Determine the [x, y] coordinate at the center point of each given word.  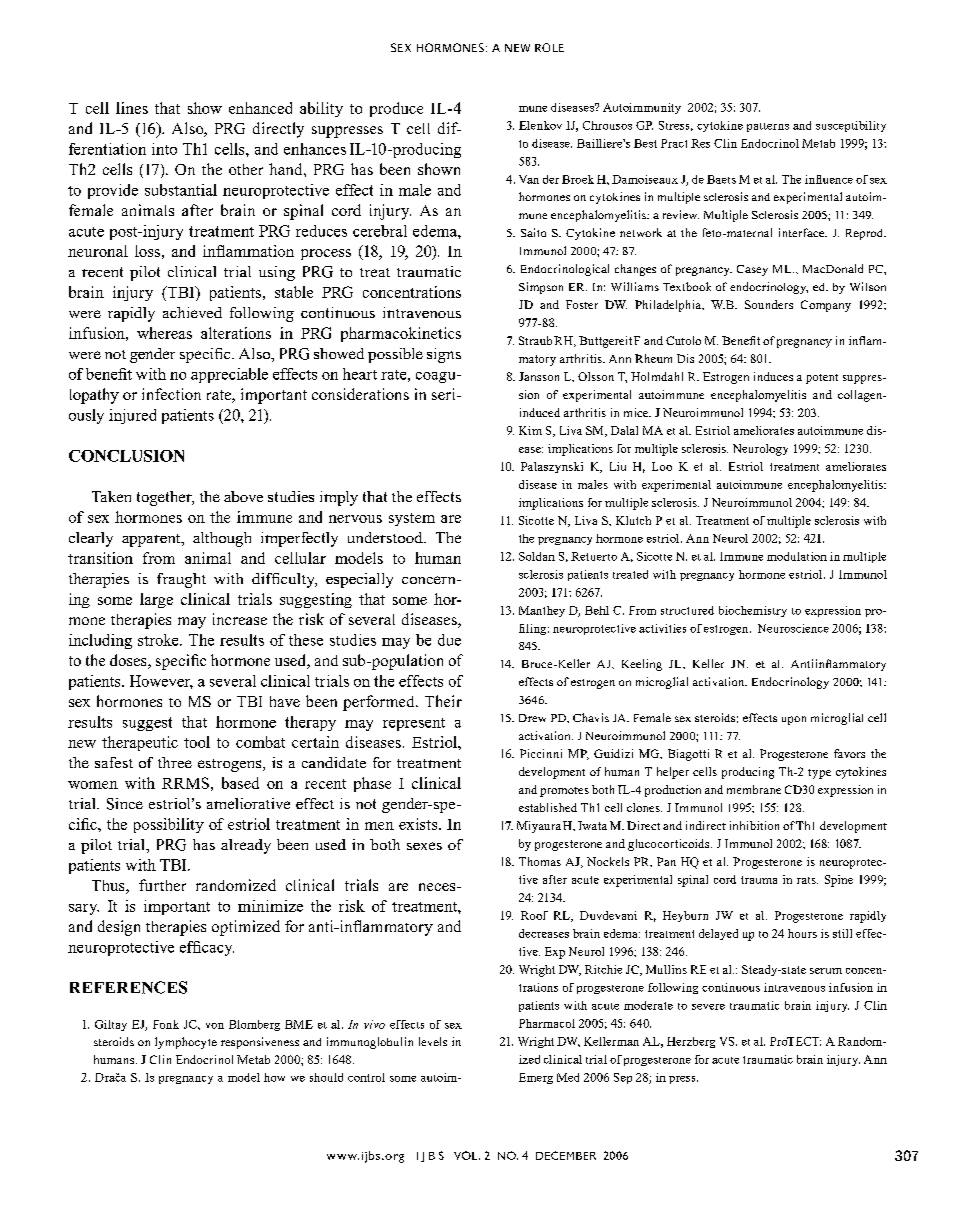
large [156, 600]
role [549, 47]
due [449, 640]
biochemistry [753, 611]
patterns [768, 127]
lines [132, 108]
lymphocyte [186, 1043]
